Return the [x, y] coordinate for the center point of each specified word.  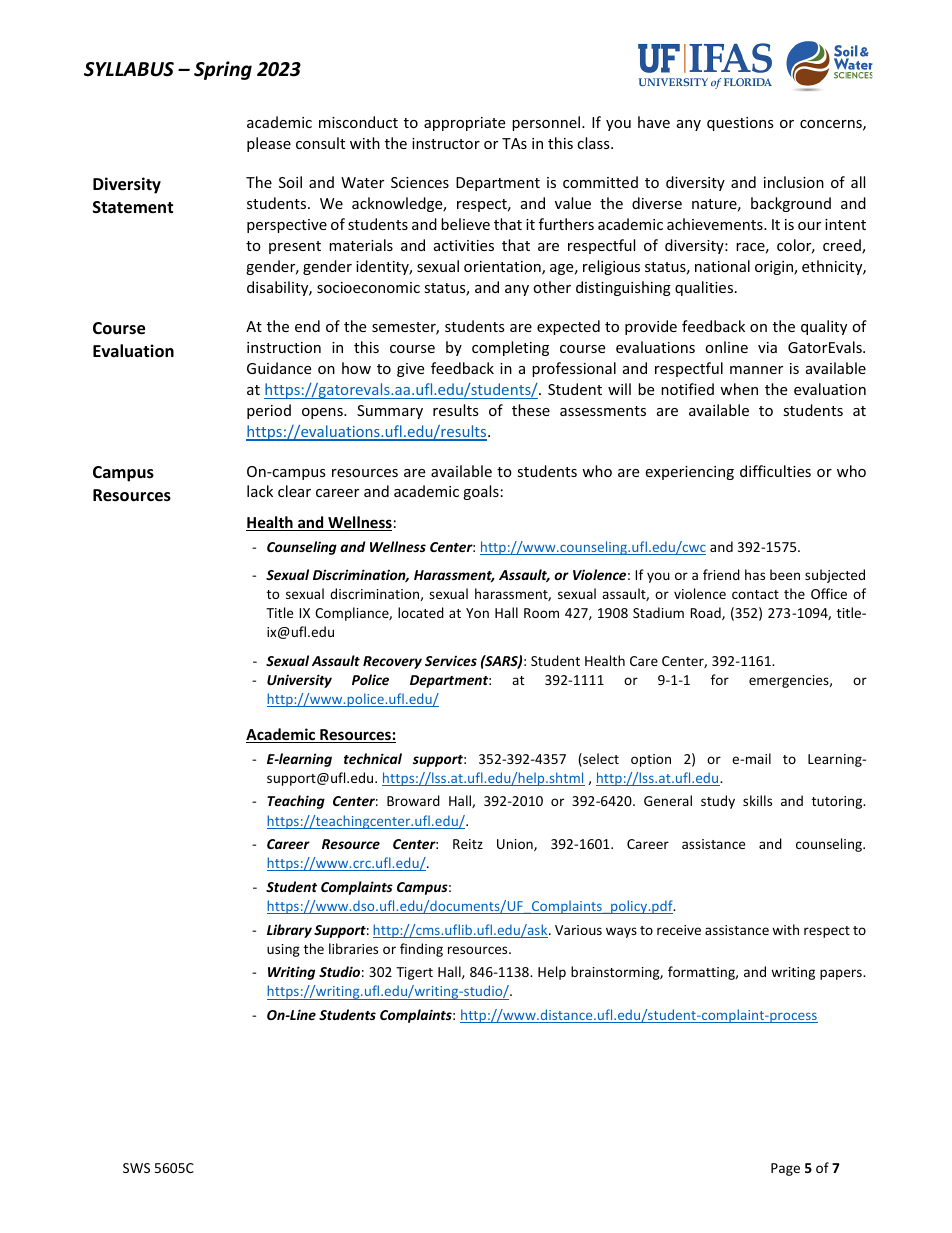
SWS [136, 1168]
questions [740, 124]
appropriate [464, 124]
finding [421, 950]
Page [785, 1169]
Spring [223, 70]
